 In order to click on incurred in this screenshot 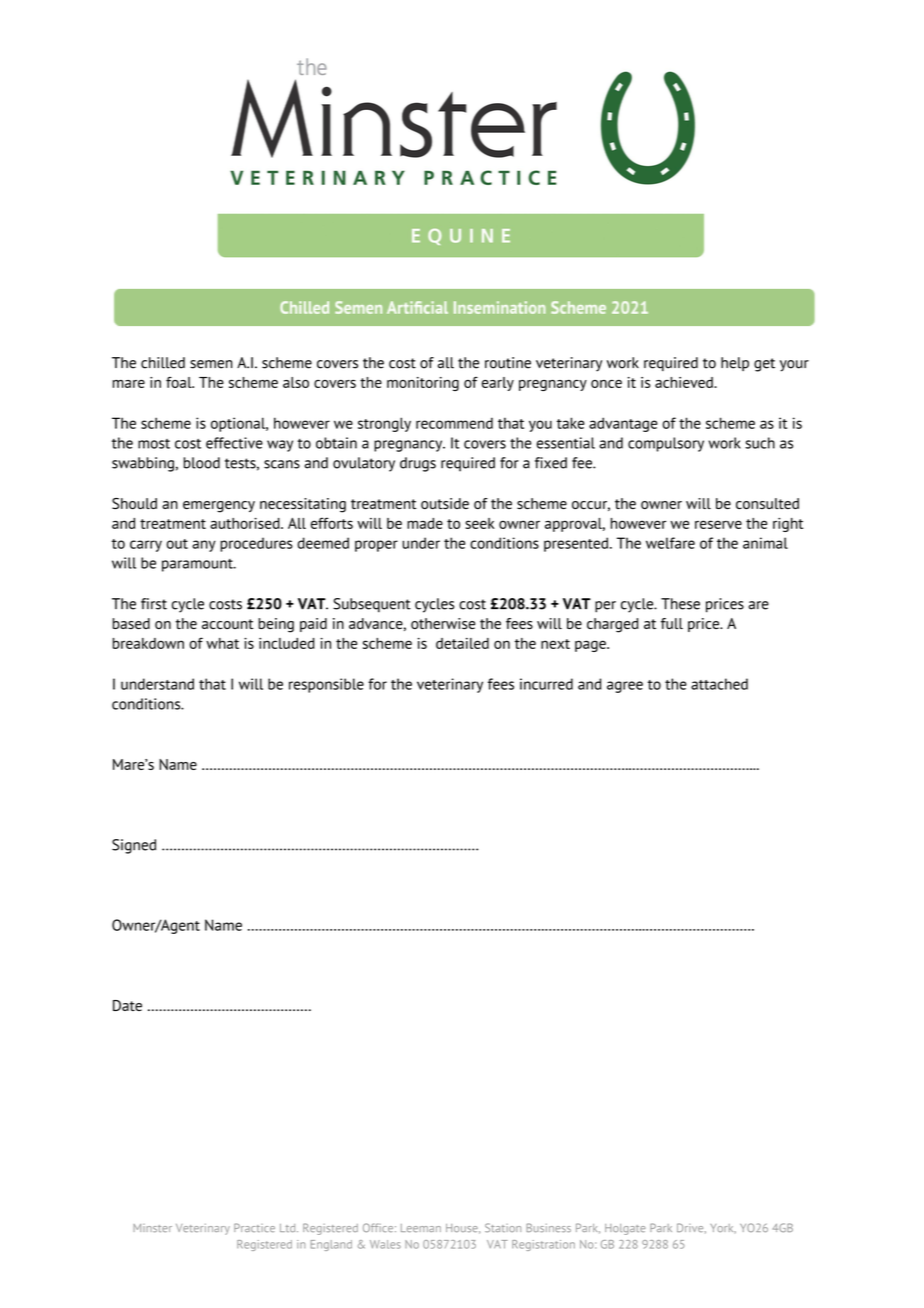, I will do `click(546, 684)`.
